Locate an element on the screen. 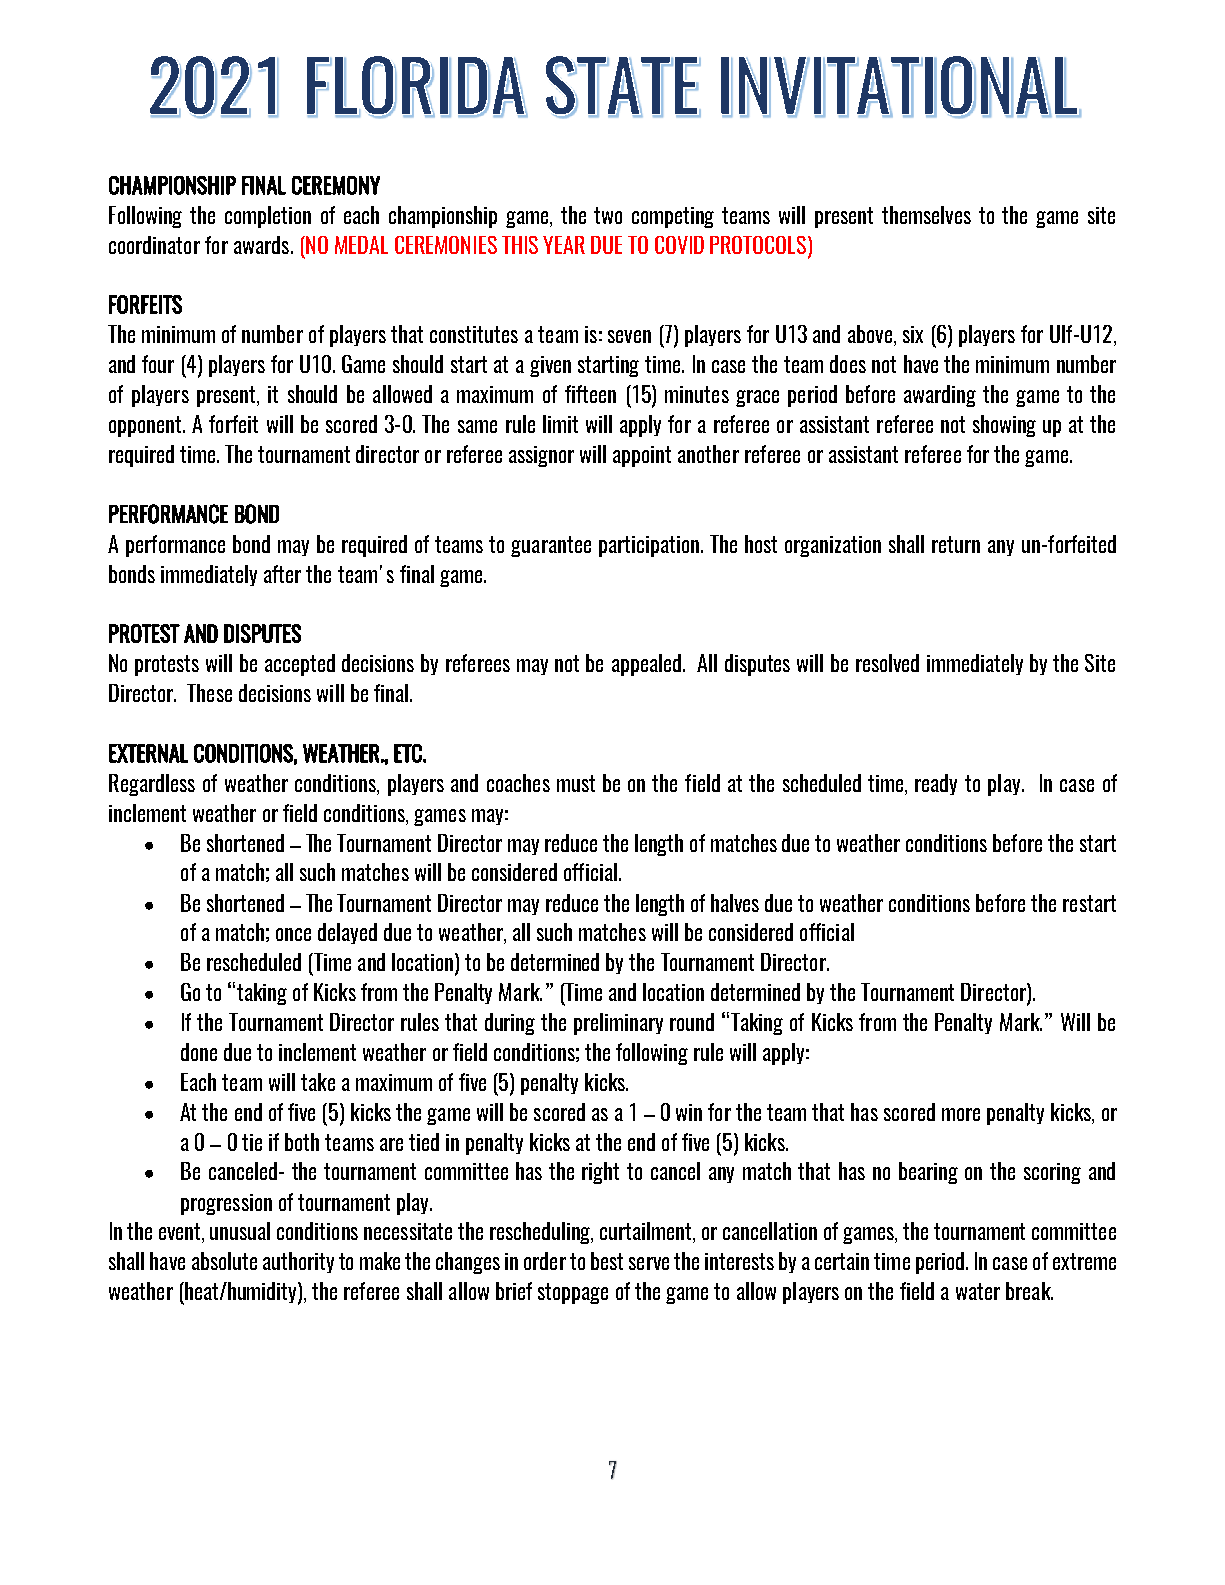 Image resolution: width=1225 pixels, height=1585 pixels. participation is located at coordinates (650, 546).
